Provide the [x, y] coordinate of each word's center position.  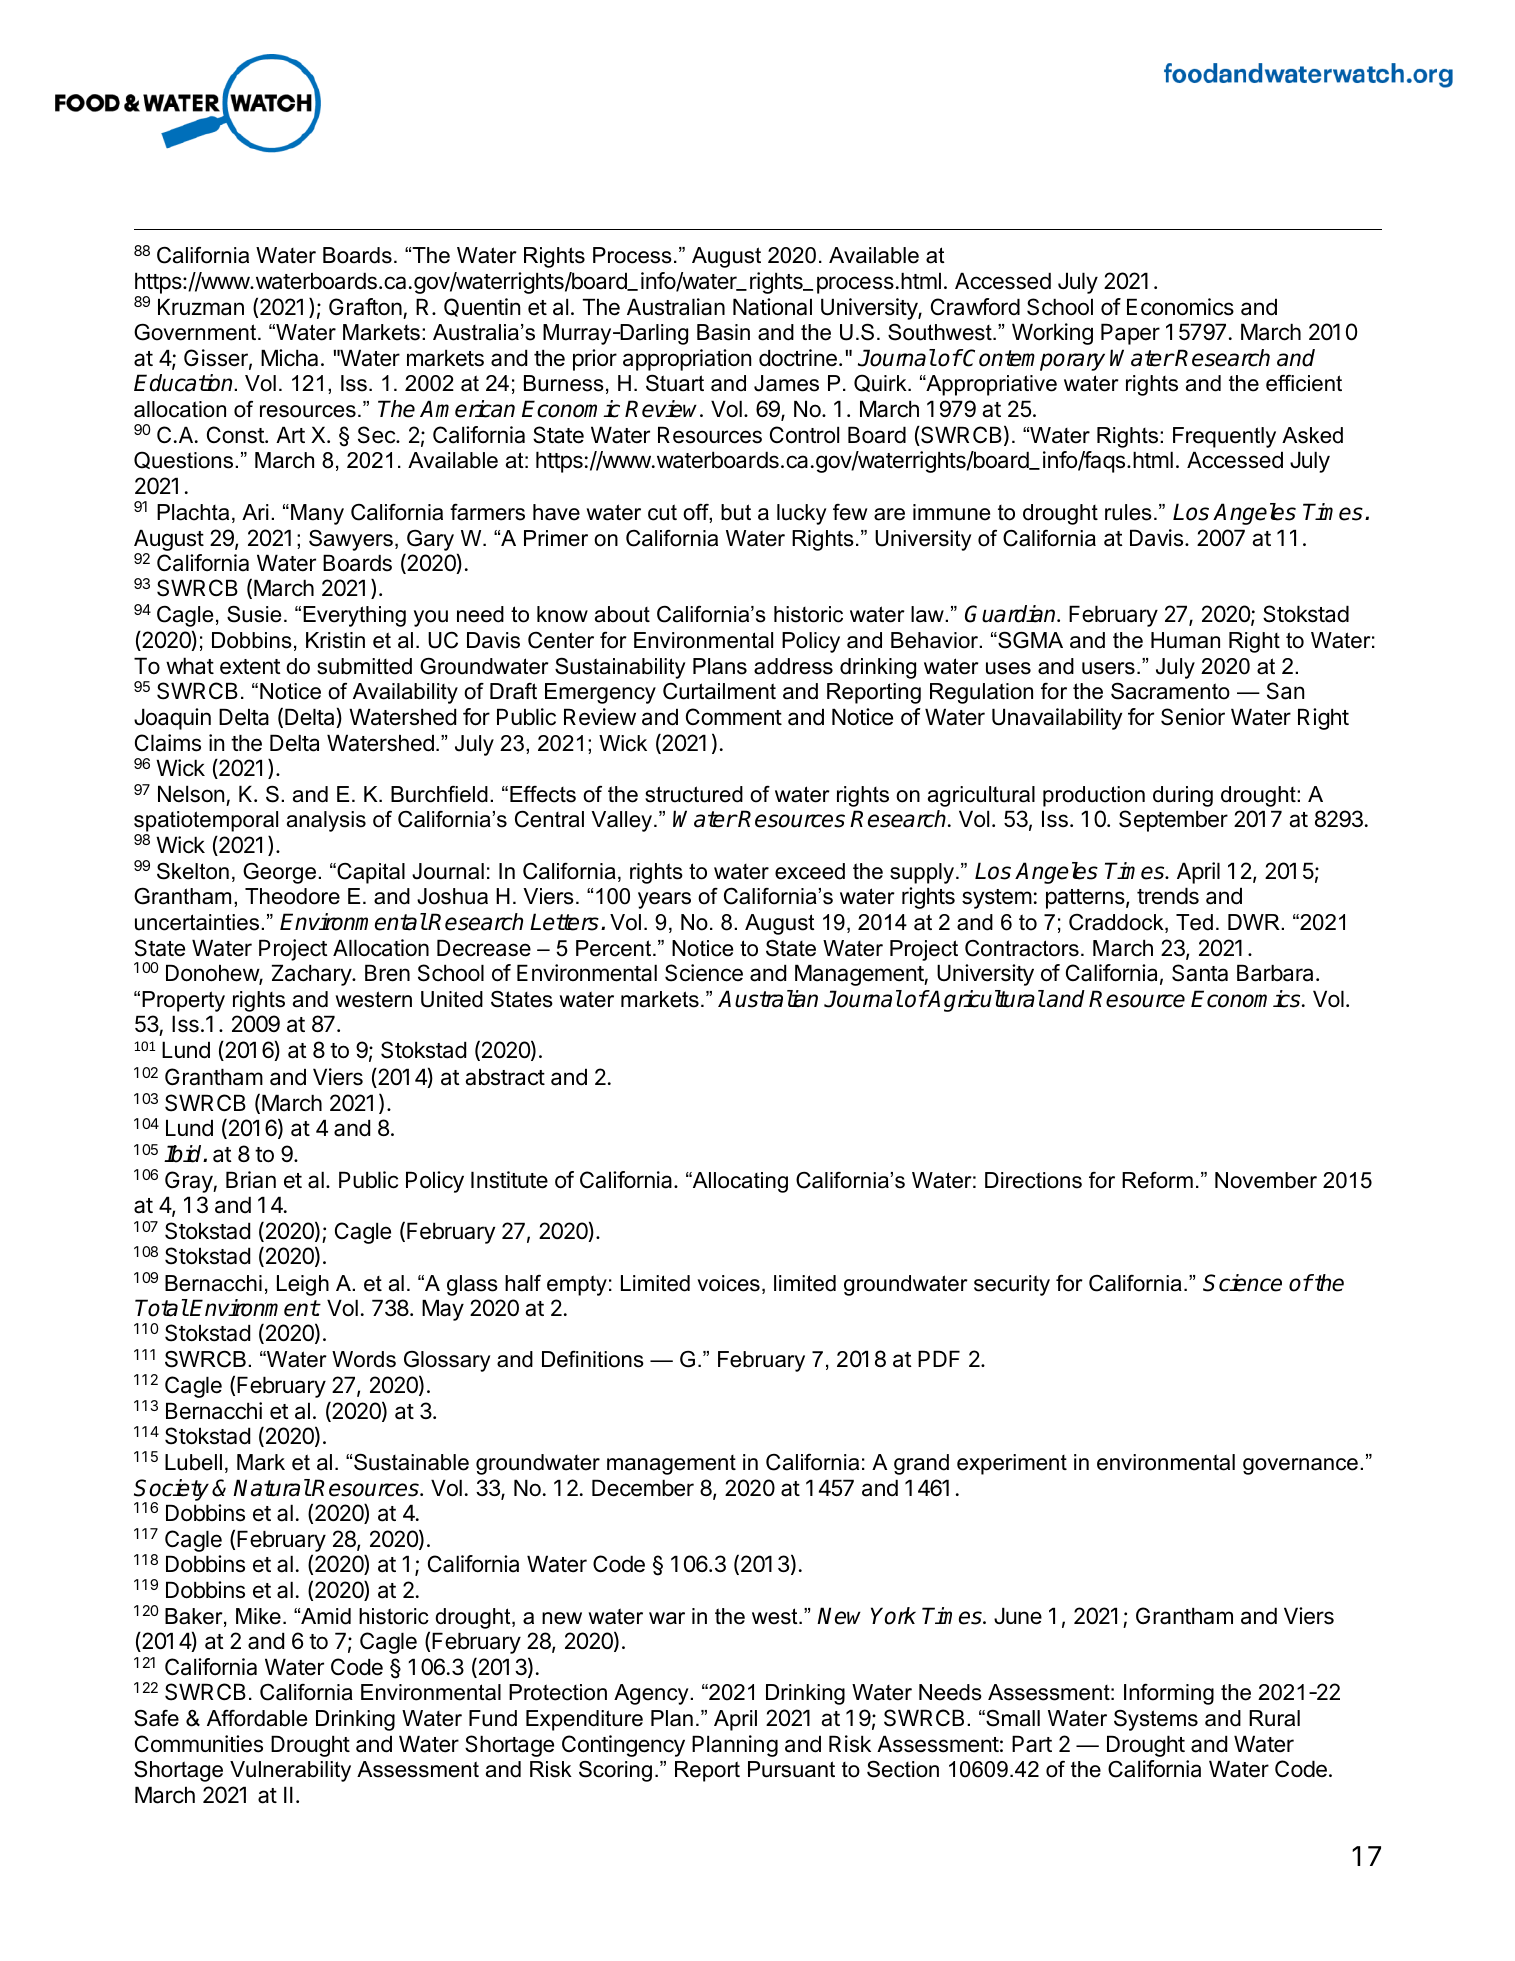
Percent [615, 948]
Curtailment [719, 691]
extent [250, 667]
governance [1300, 1466]
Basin [723, 332]
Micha [289, 358]
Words [364, 1359]
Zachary [312, 975]
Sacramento [1170, 691]
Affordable [257, 1718]
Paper [1130, 334]
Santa [1200, 973]
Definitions [593, 1359]
